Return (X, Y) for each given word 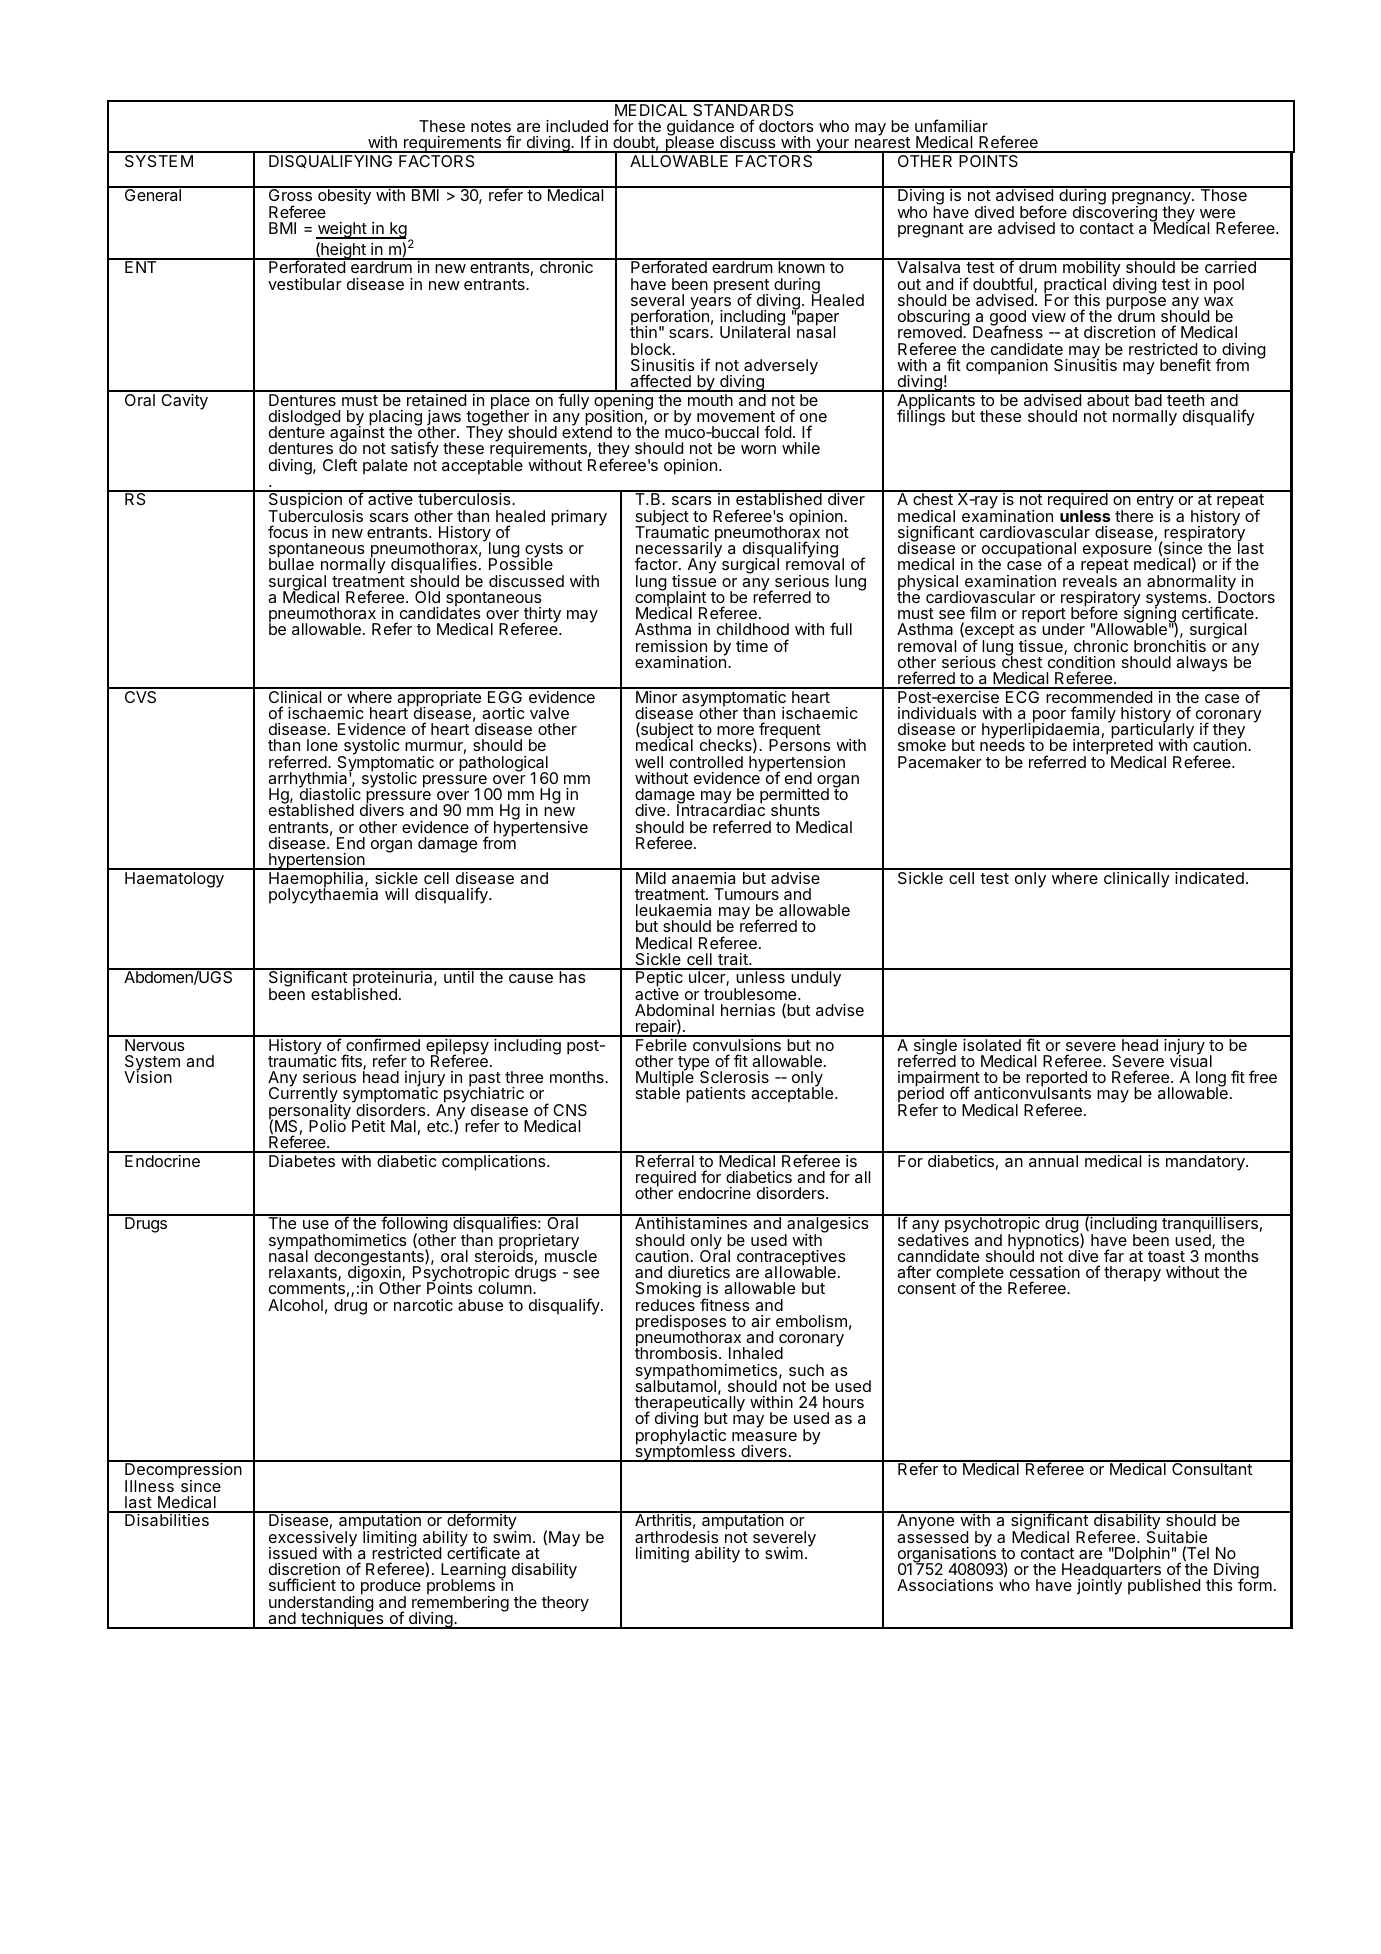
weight (342, 230)
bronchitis (1170, 646)
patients (716, 1095)
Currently (303, 1096)
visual (1191, 1060)
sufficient (302, 1584)
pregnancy (1152, 200)
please (689, 143)
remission (671, 646)
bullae (291, 563)
